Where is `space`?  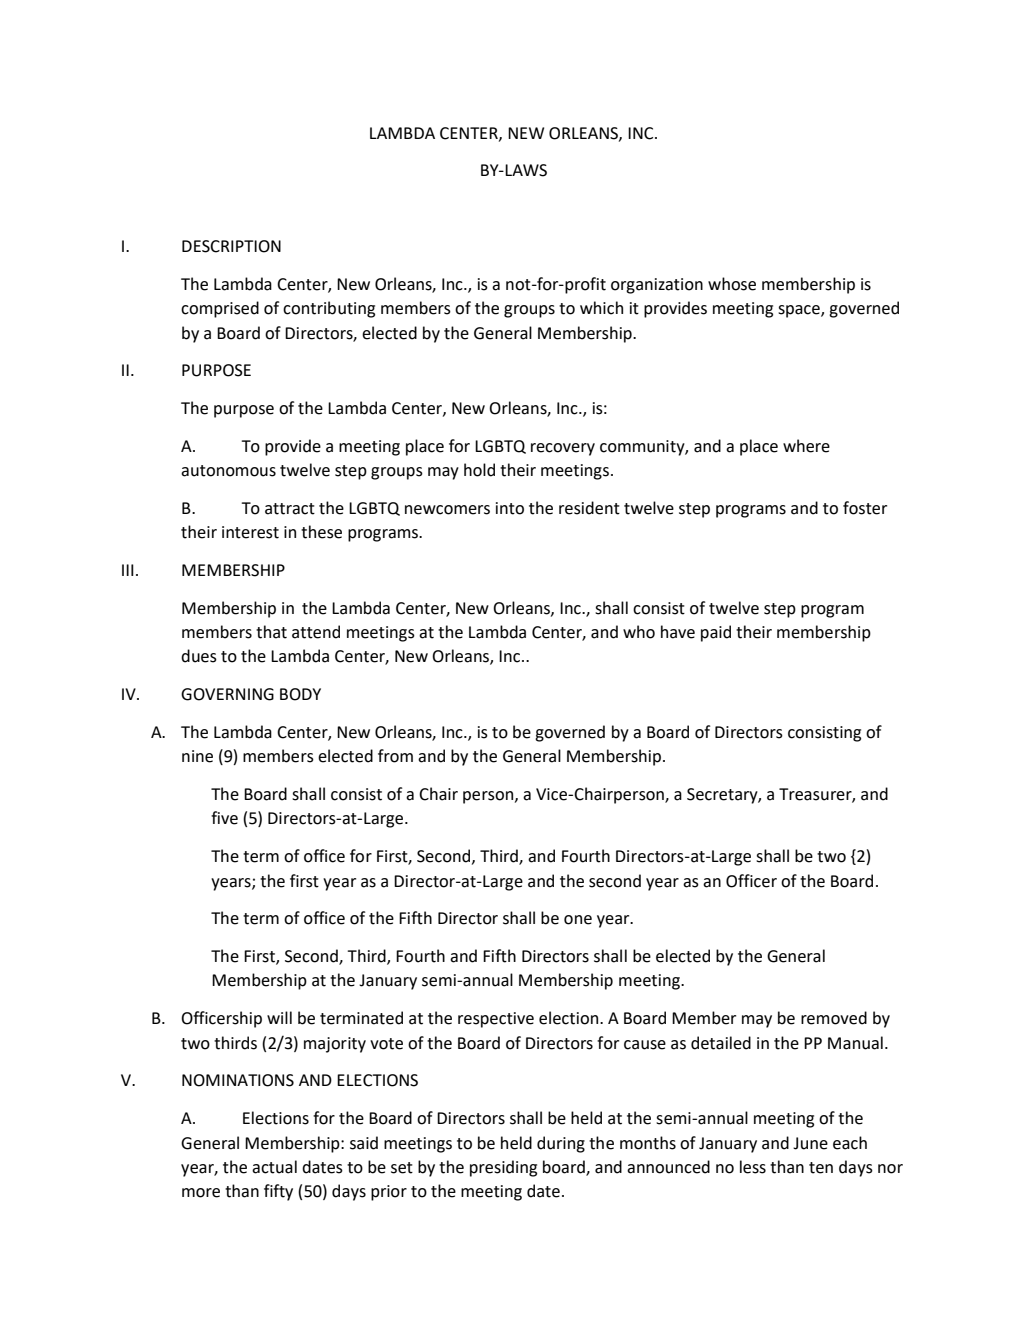
space is located at coordinates (800, 311).
